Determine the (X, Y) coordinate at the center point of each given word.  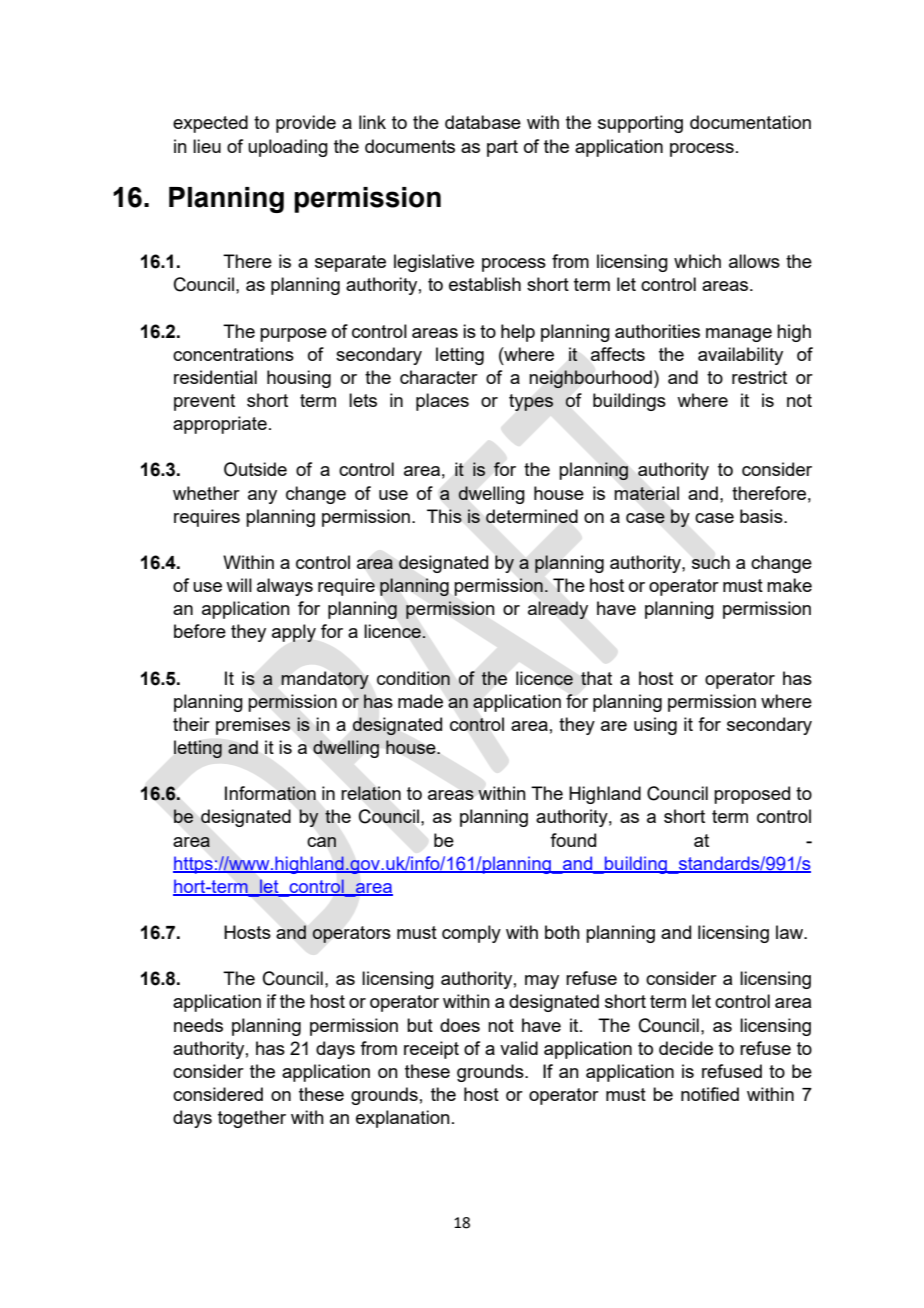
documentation (750, 122)
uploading (288, 148)
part (502, 148)
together (252, 1119)
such (711, 562)
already (558, 610)
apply (294, 633)
